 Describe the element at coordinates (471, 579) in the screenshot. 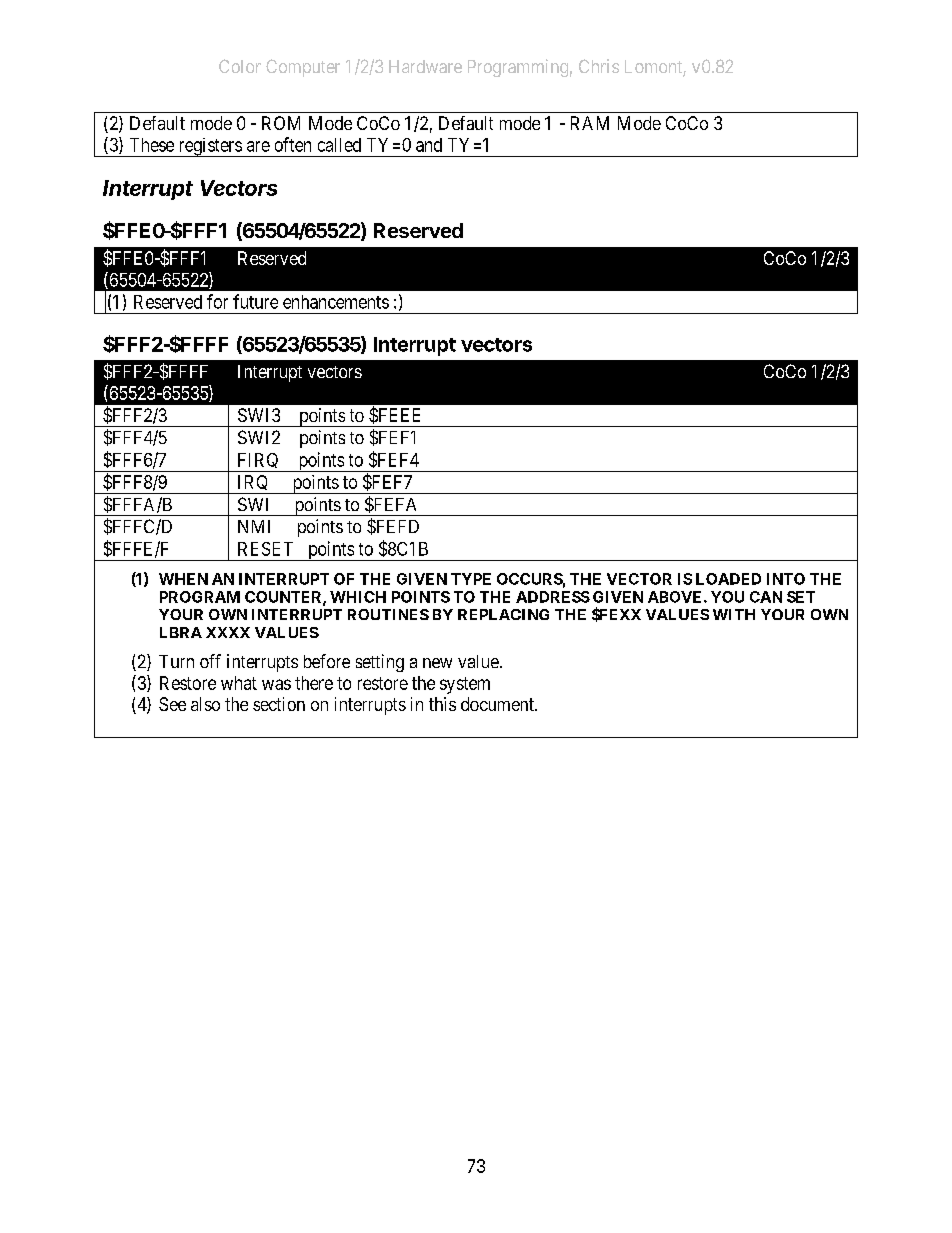

I see `TYPE` at that location.
